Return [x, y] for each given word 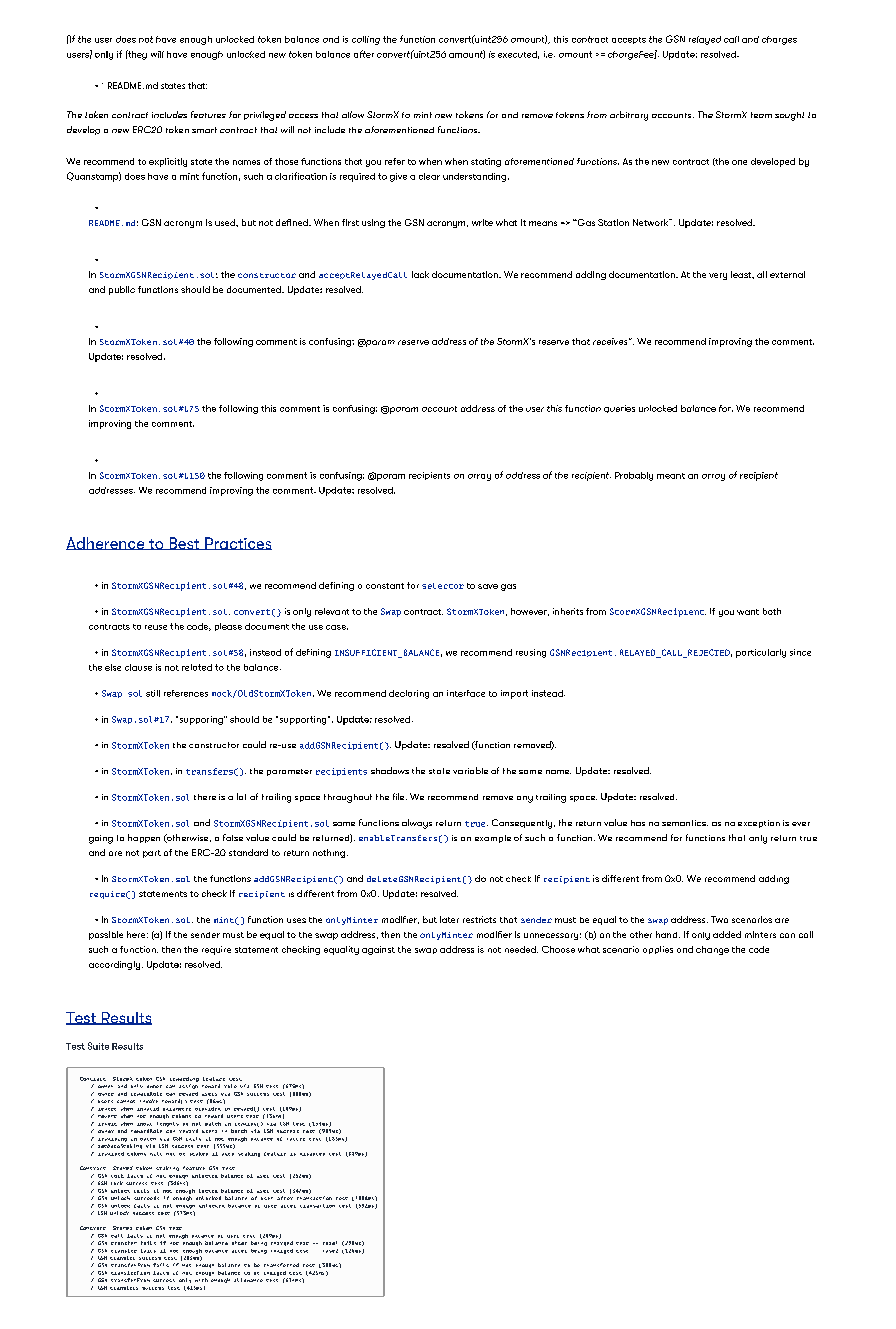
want [748, 612]
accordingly [114, 965]
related [197, 667]
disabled [312, 1154]
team [761, 115]
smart [204, 130]
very [718, 276]
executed [518, 55]
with [201, 1280]
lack [420, 274]
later [449, 919]
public [122, 290]
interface [466, 693]
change [712, 950]
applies [658, 950]
